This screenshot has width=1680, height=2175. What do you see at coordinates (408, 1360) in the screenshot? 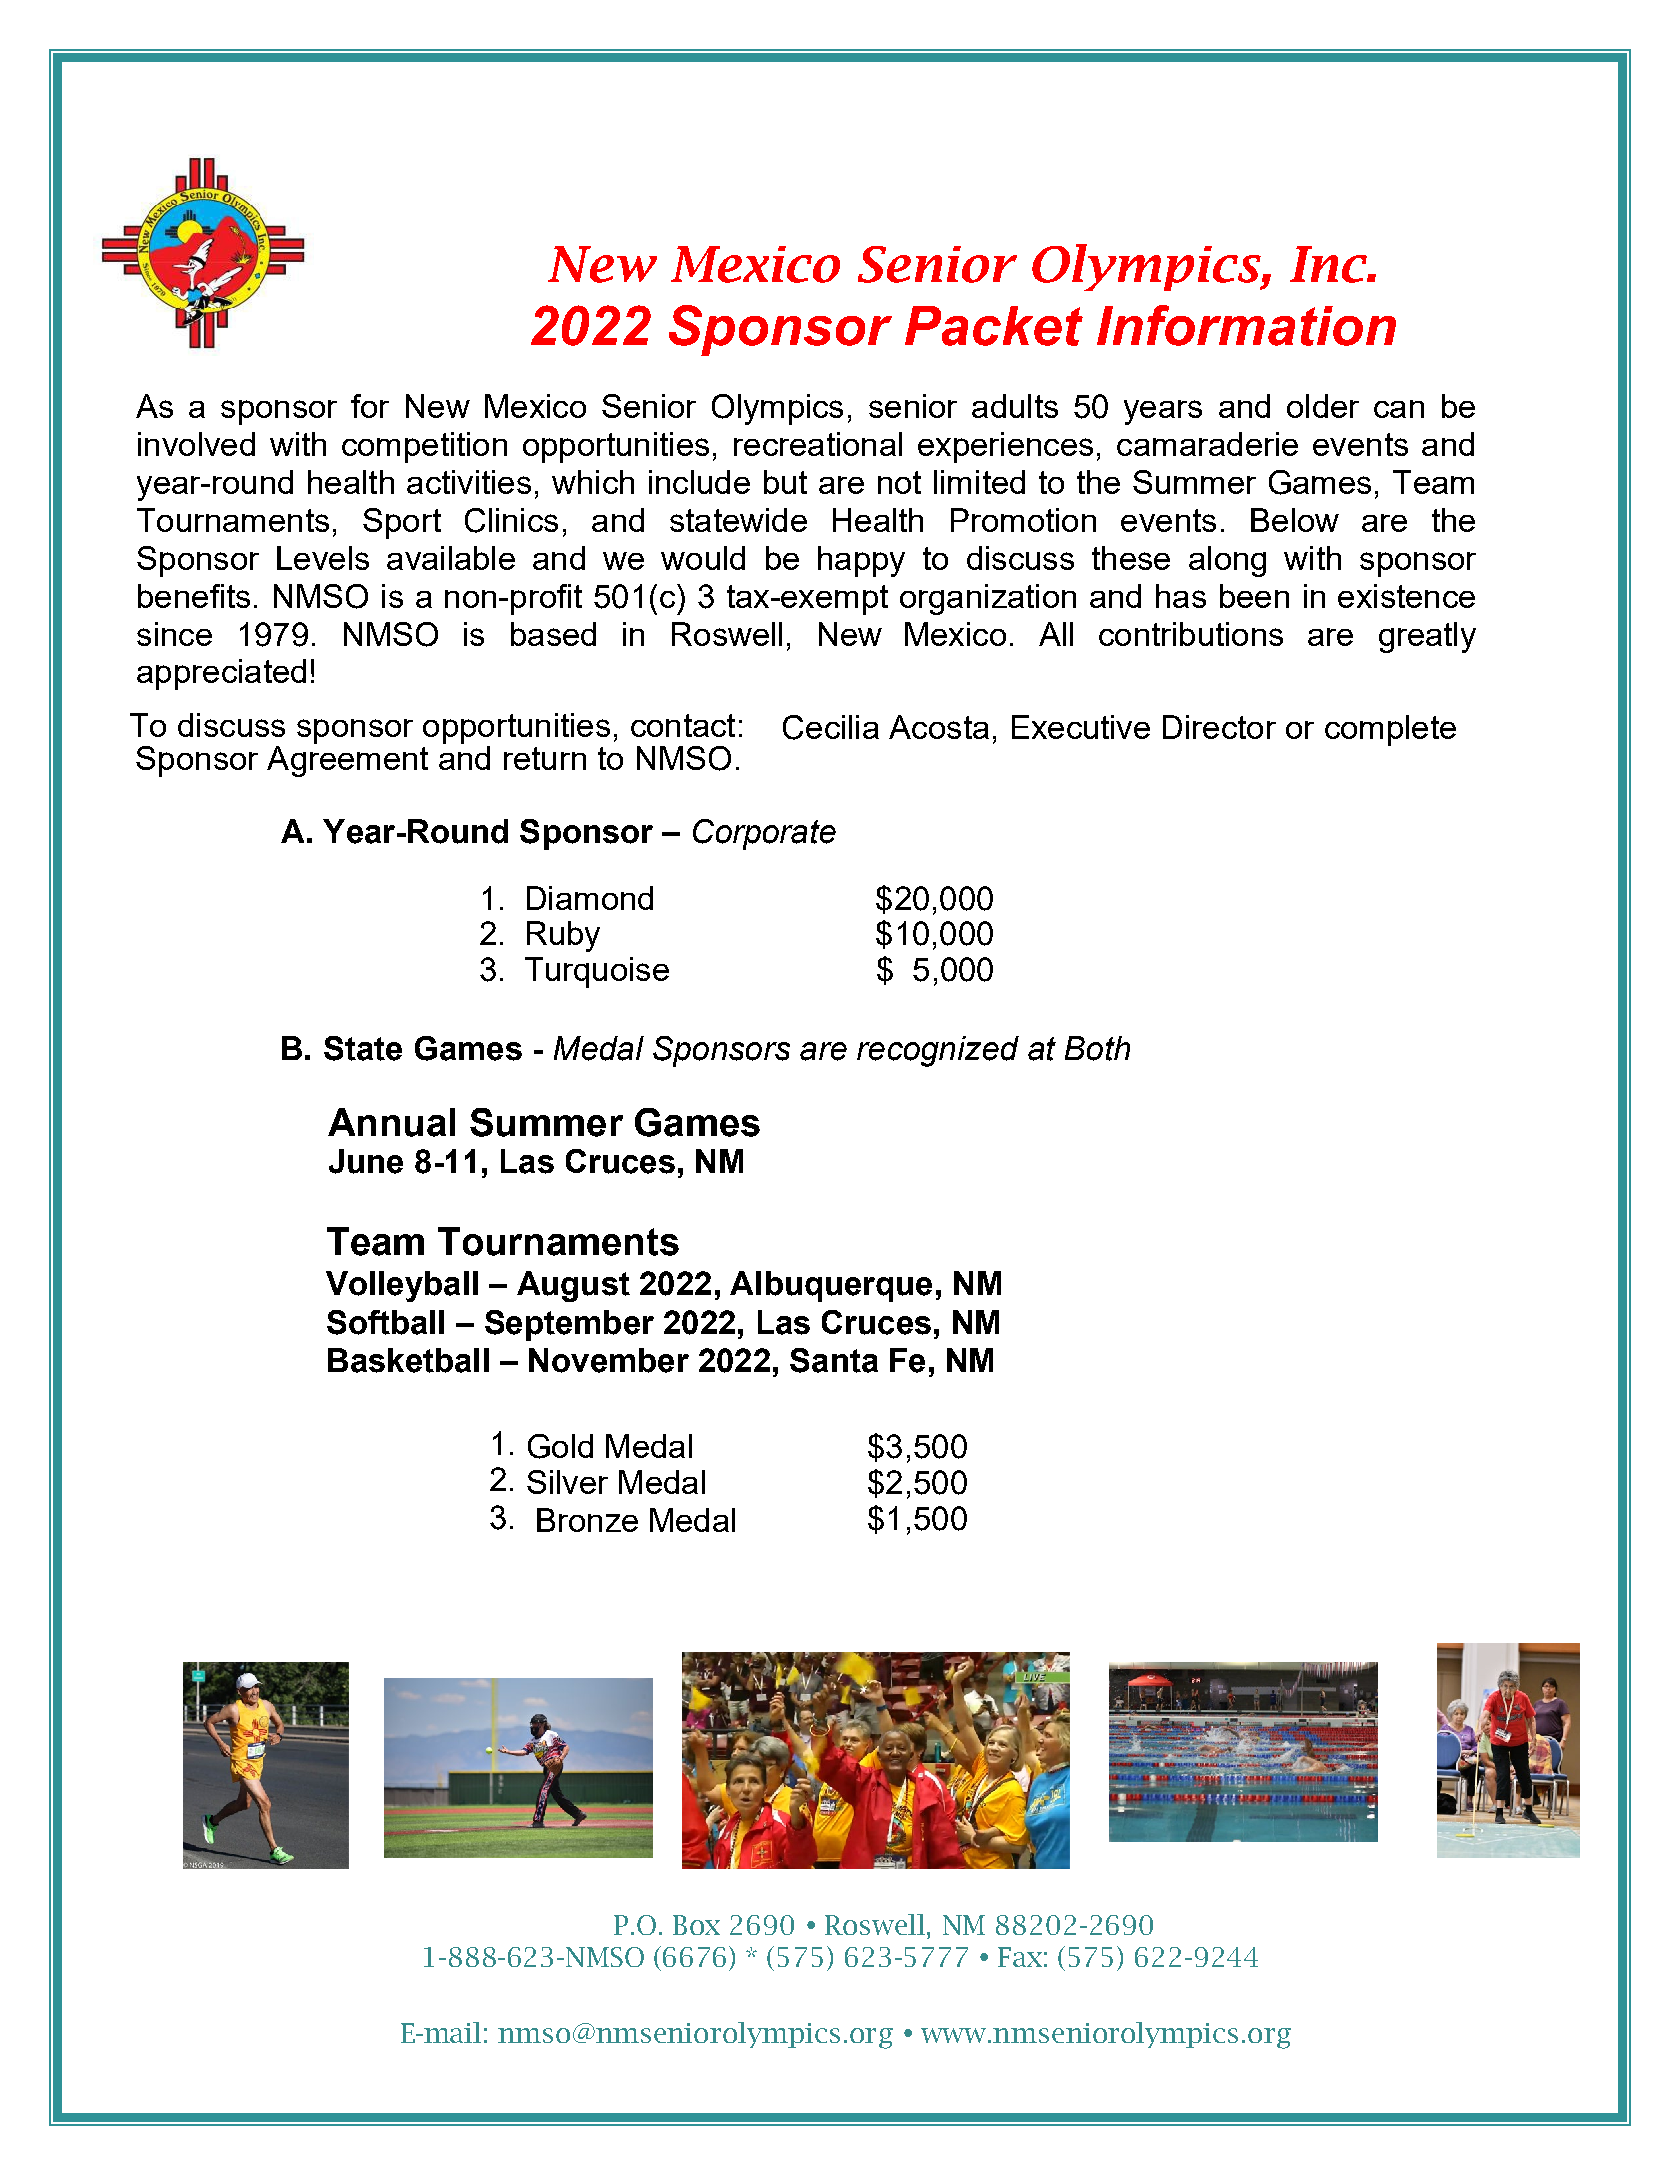
I see `Basketball` at bounding box center [408, 1360].
